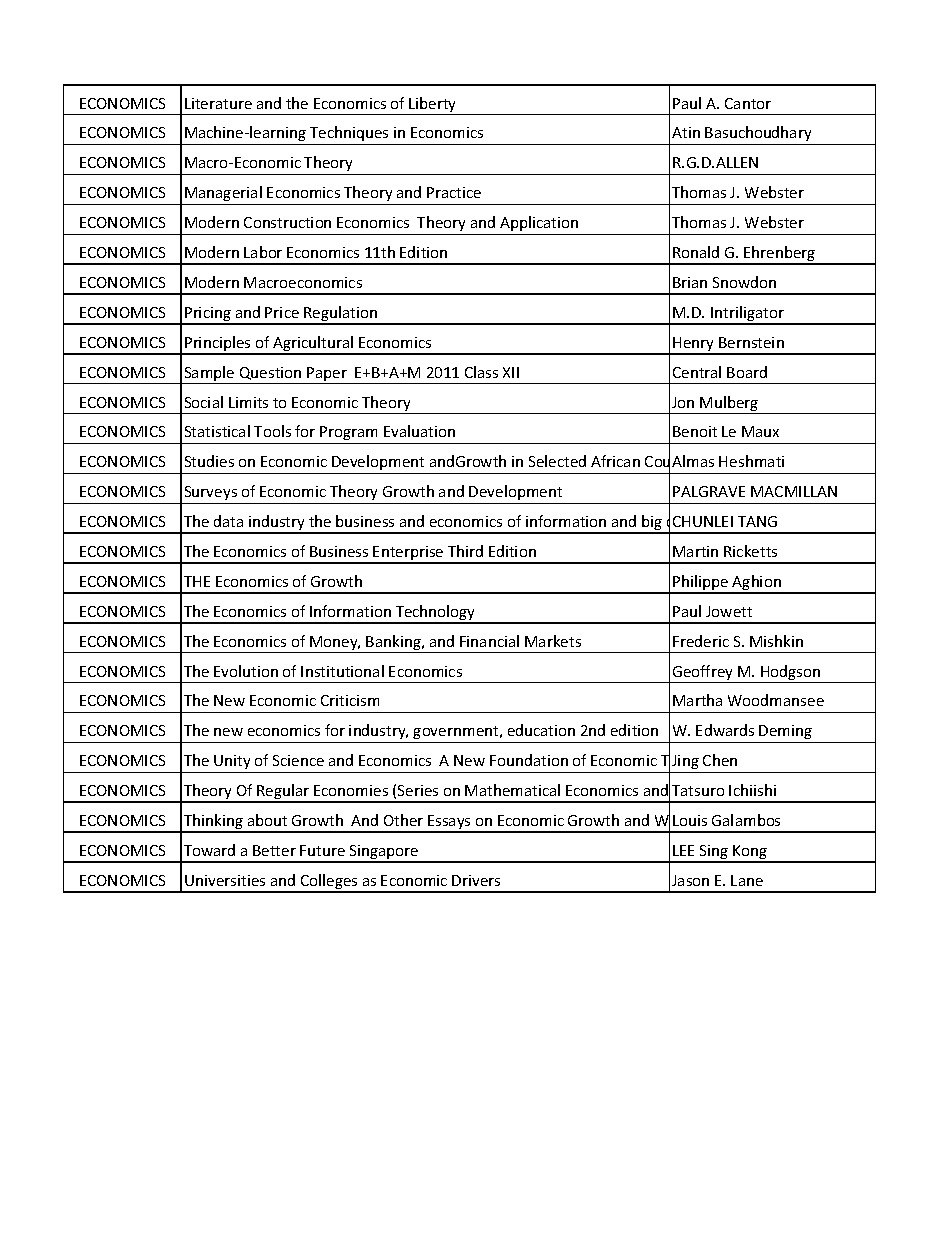  Describe the element at coordinates (511, 372) in the document. I see `XII` at that location.
